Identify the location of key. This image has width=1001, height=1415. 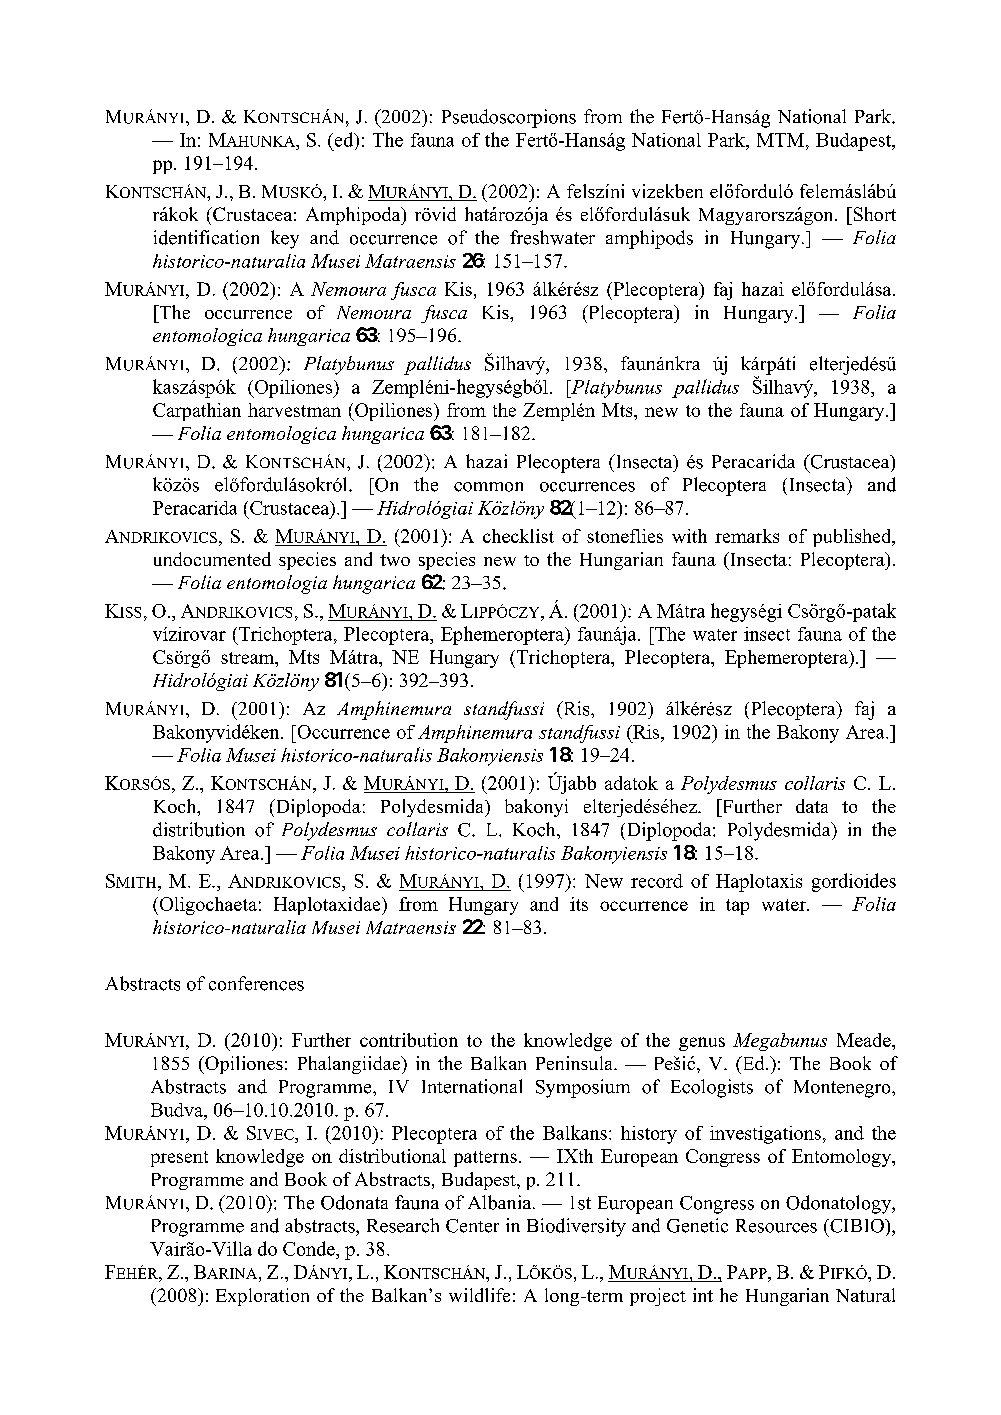
(285, 239).
